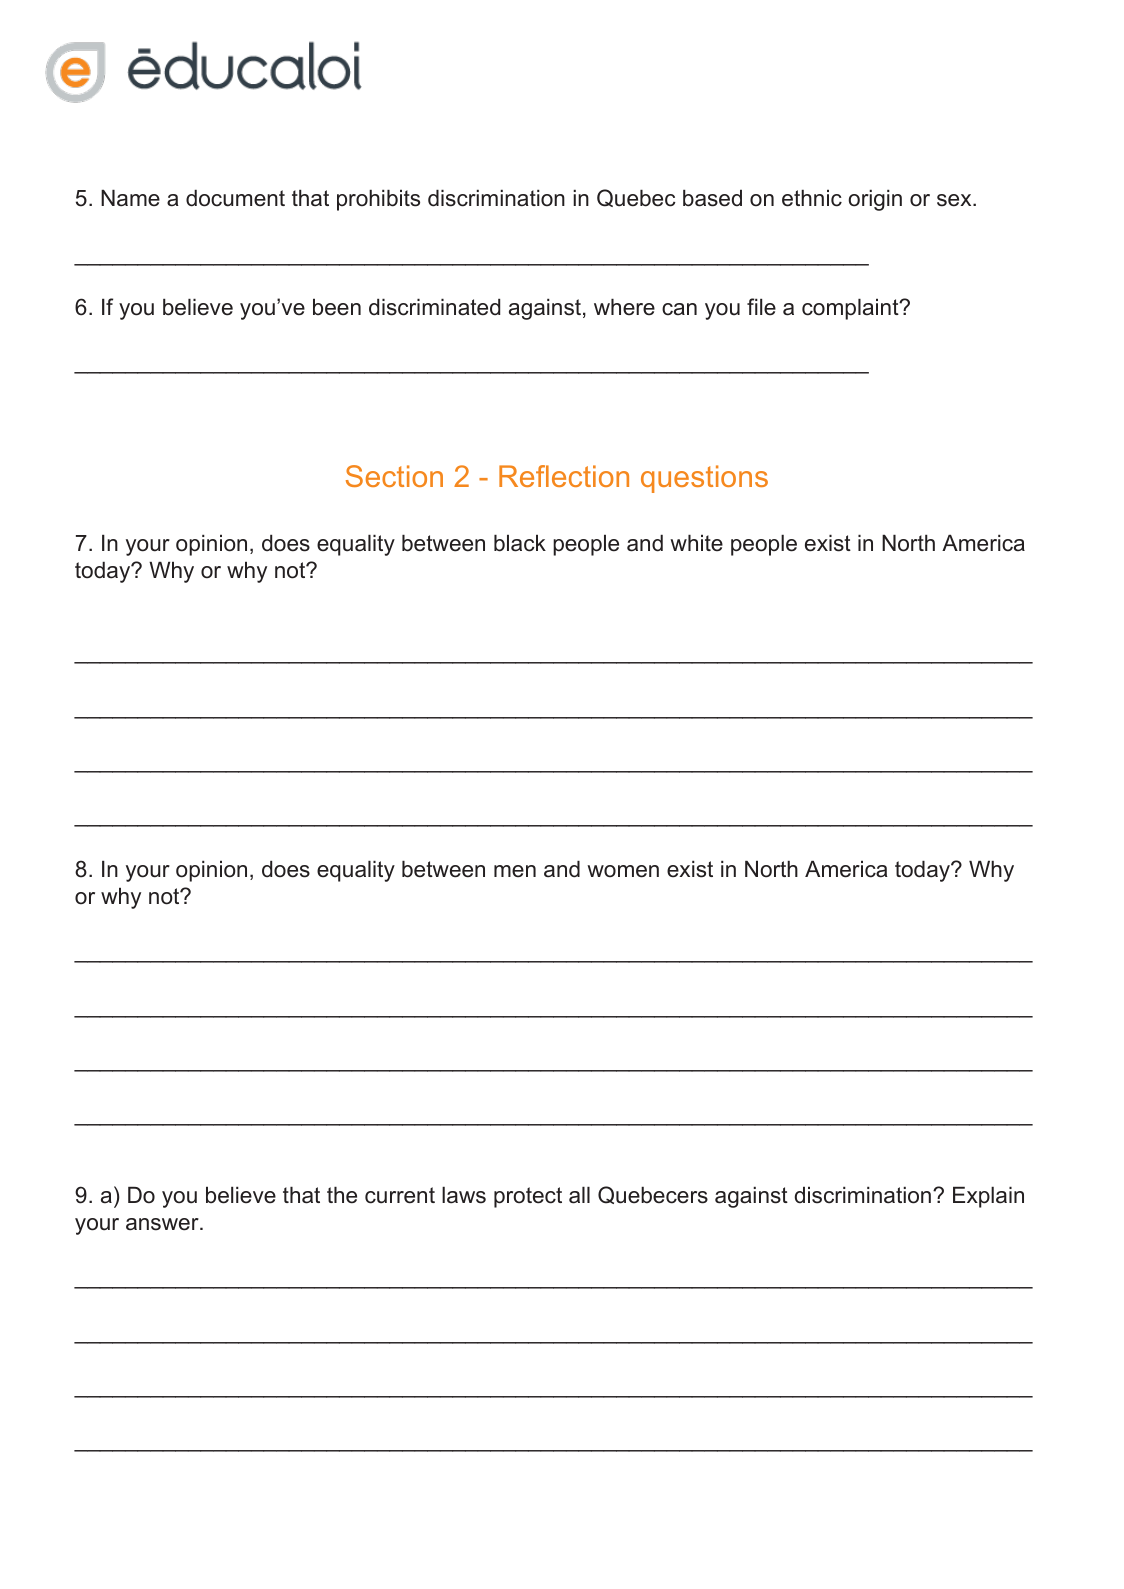 The width and height of the screenshot is (1124, 1589). Describe the element at coordinates (464, 1195) in the screenshot. I see `laws` at that location.
